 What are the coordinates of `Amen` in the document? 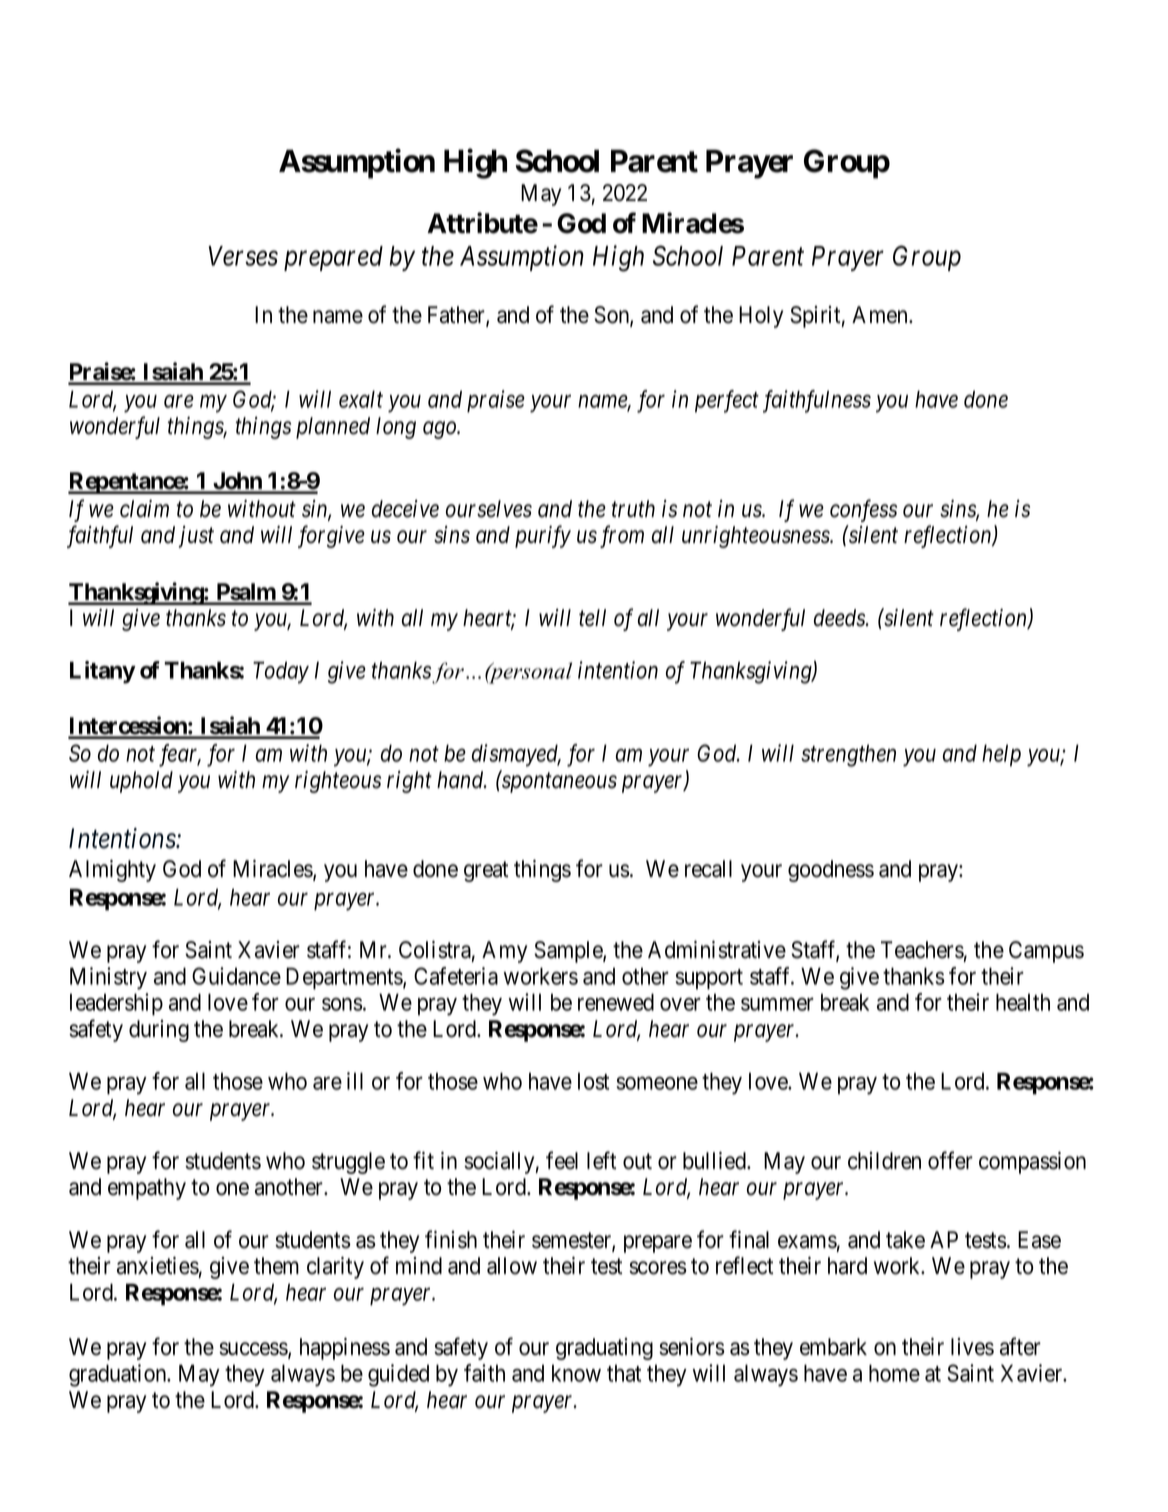 It's located at (881, 315).
